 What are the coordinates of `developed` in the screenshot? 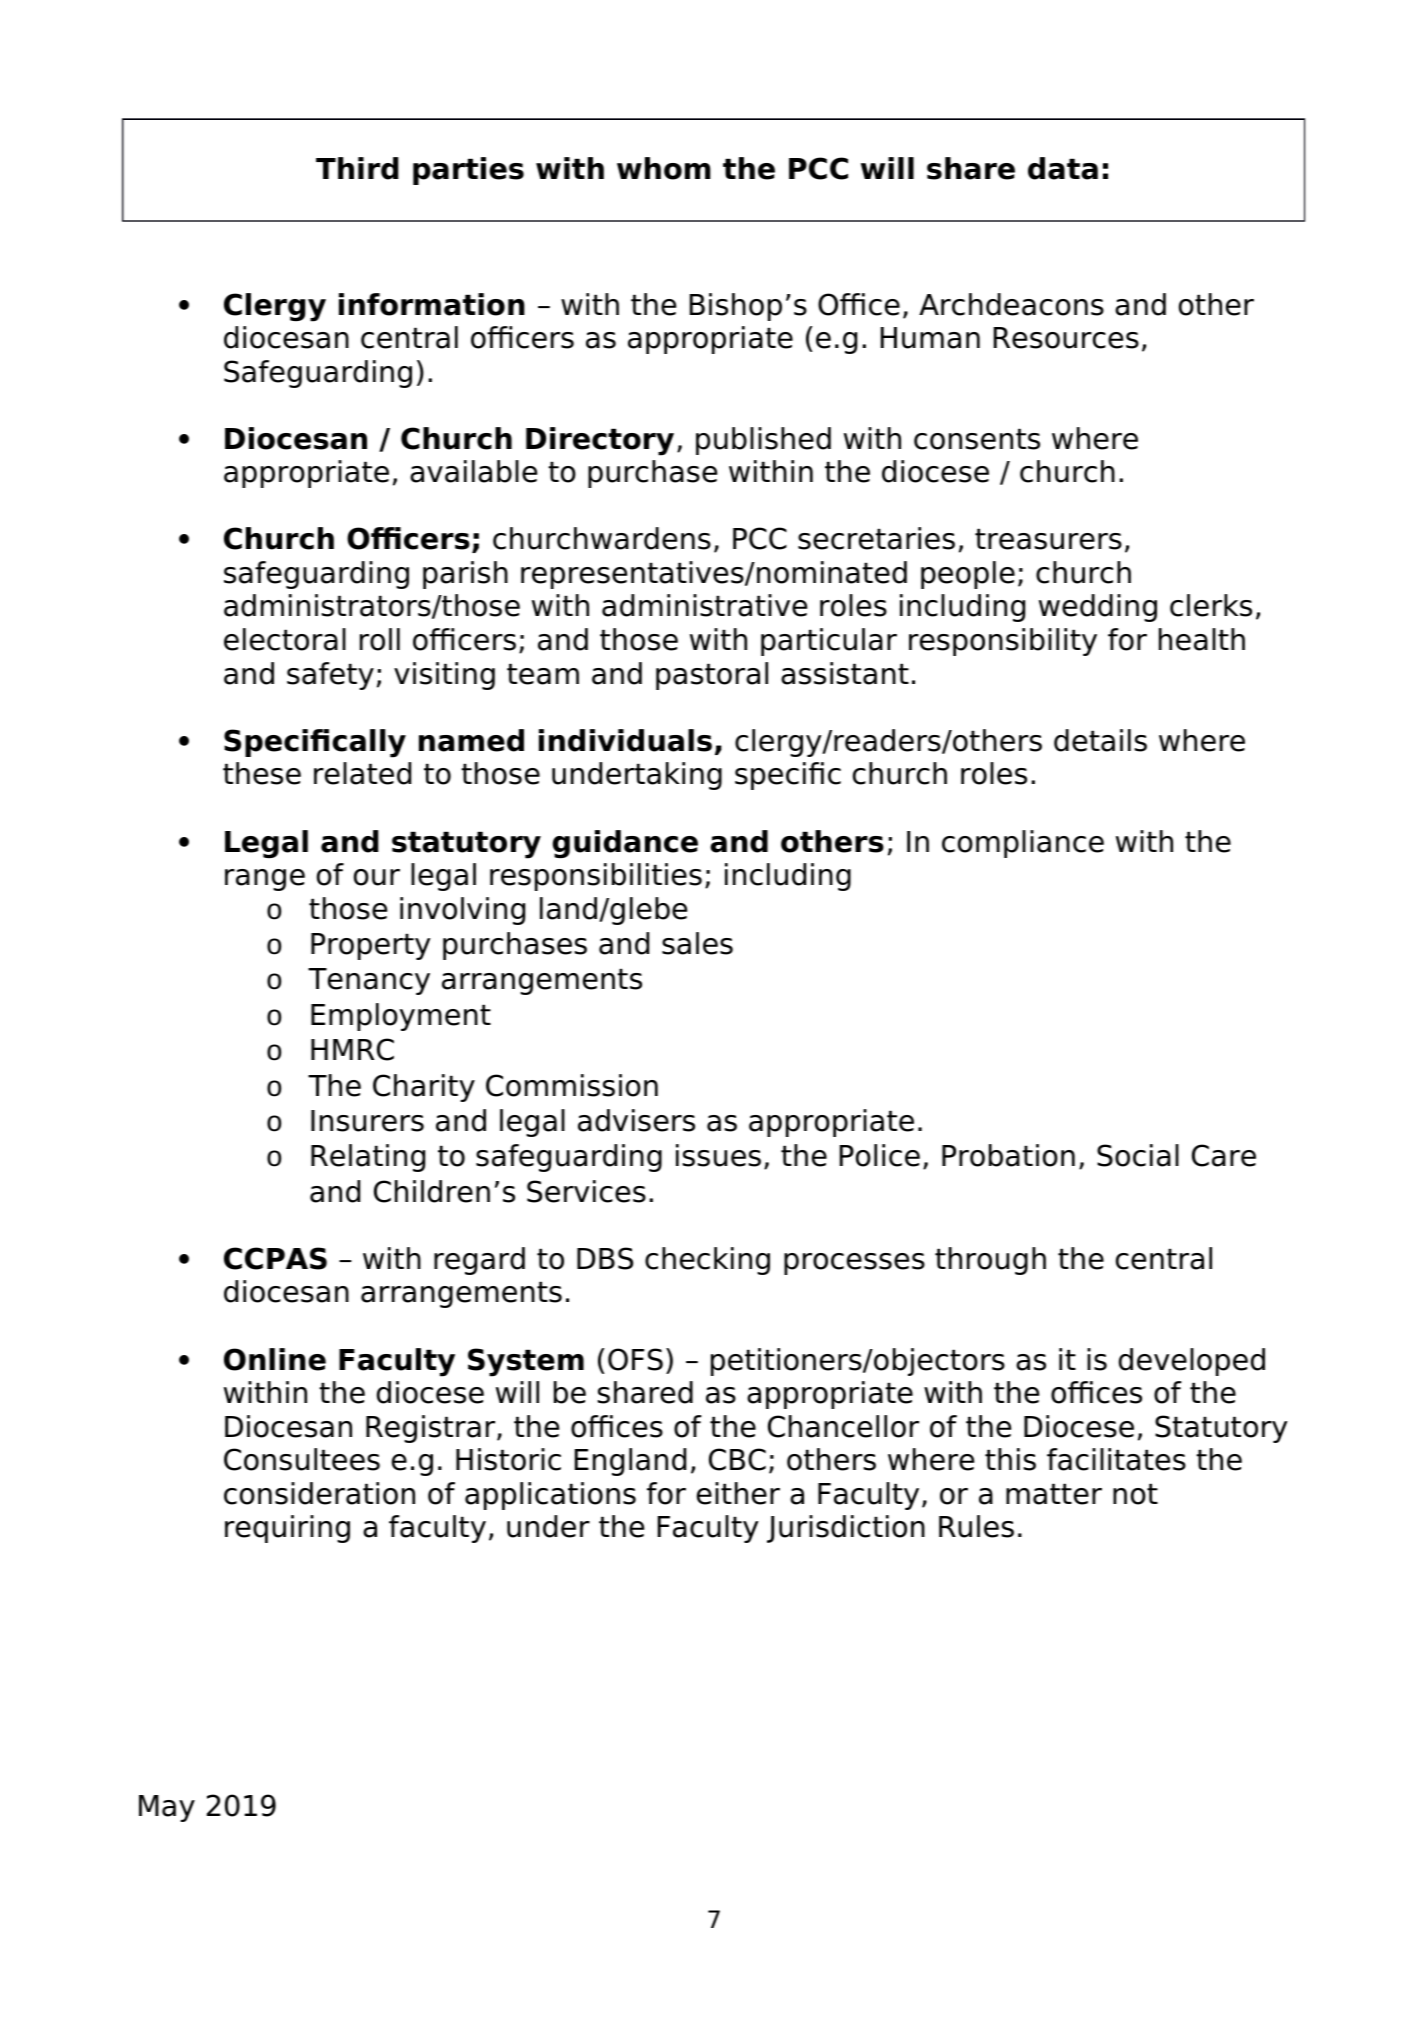 It's located at (1192, 1362).
